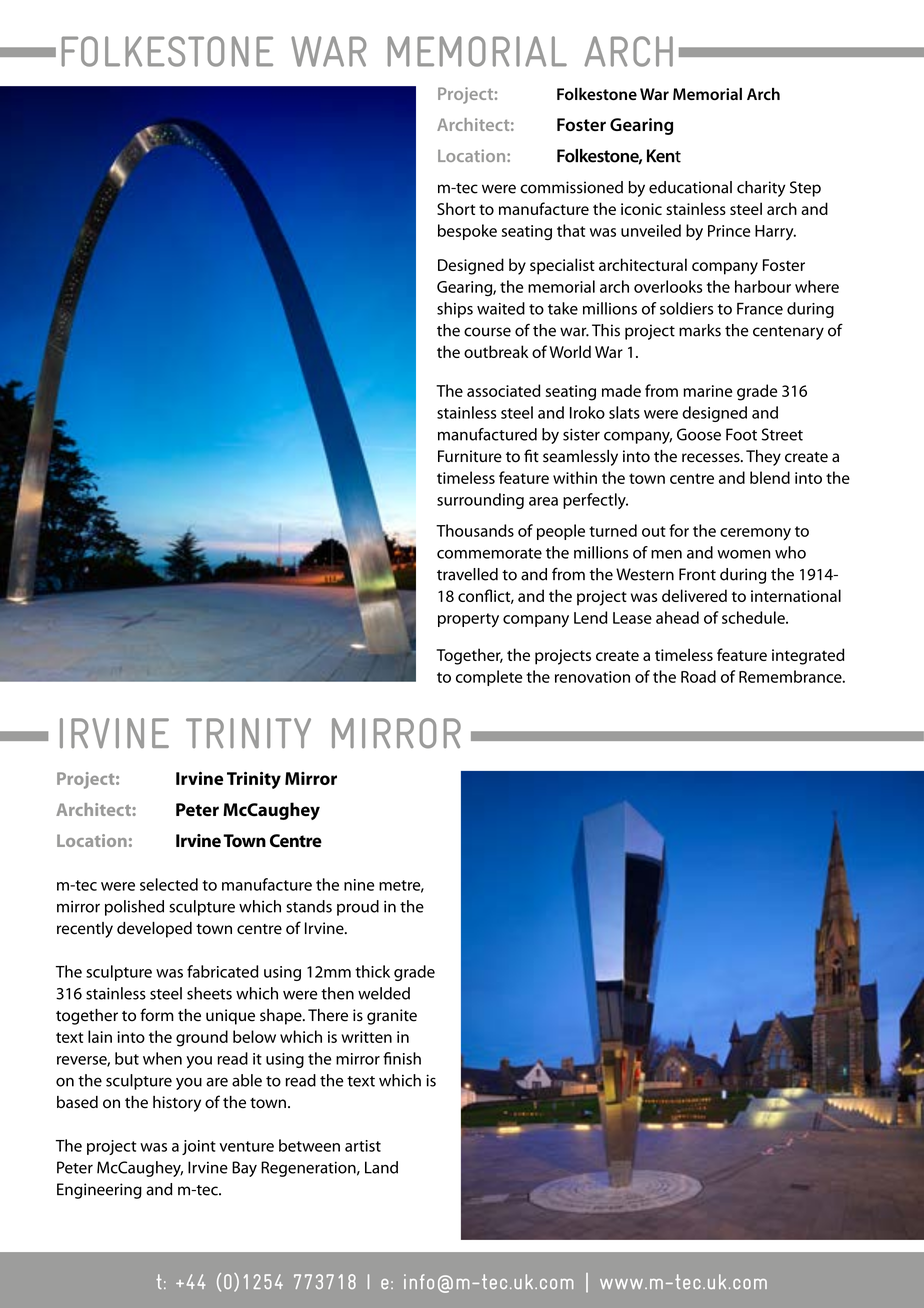 The height and width of the screenshot is (1308, 924). Describe the element at coordinates (381, 1167) in the screenshot. I see `Land` at that location.
